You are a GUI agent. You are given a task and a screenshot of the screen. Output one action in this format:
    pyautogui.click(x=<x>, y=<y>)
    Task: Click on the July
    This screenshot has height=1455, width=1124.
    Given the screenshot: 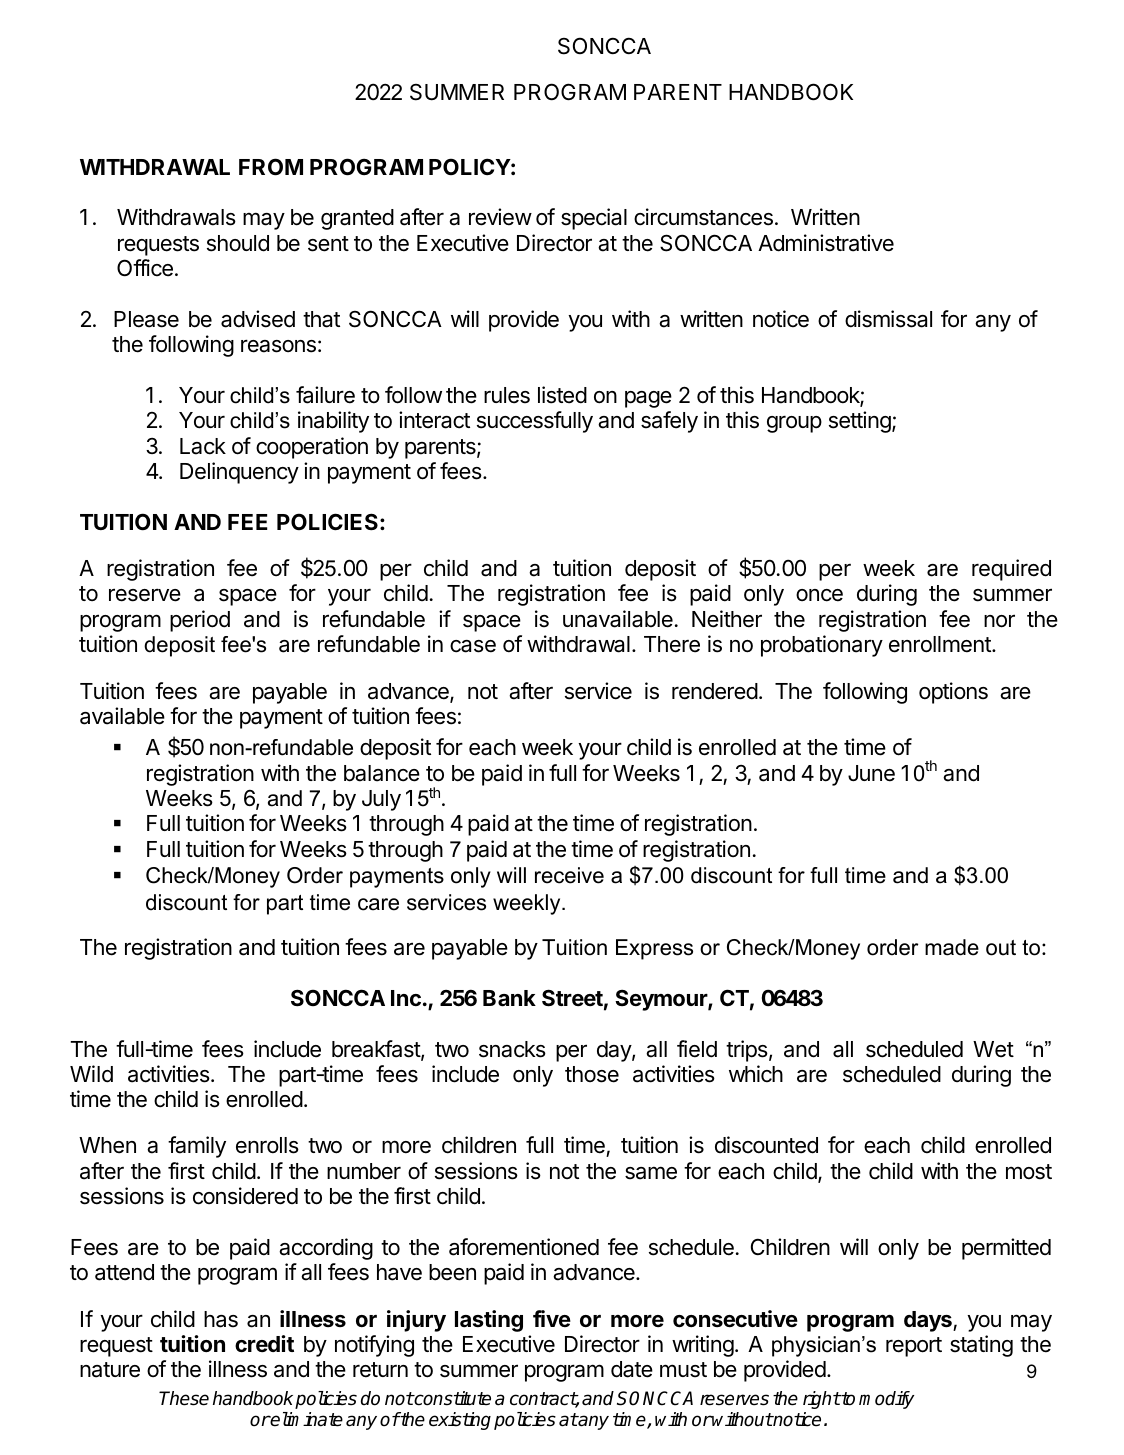 What is the action you would take?
    pyautogui.click(x=381, y=800)
